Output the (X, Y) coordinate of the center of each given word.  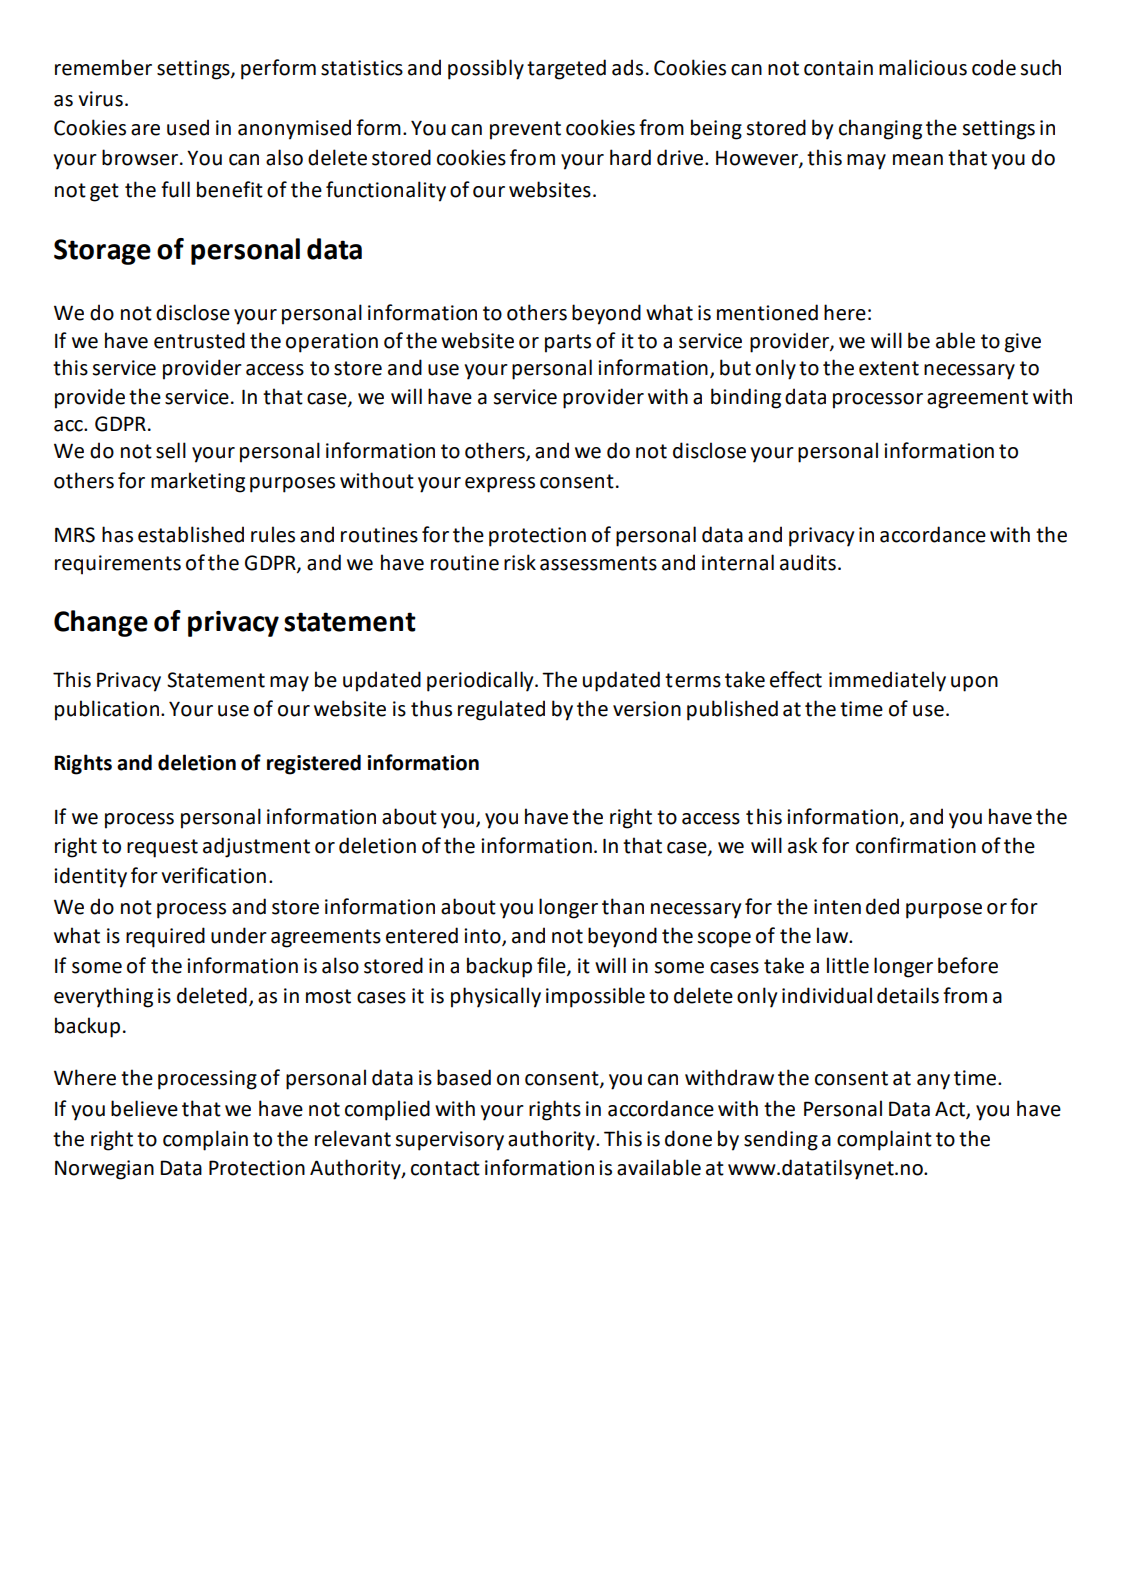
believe (144, 1108)
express (500, 485)
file (552, 966)
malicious (923, 67)
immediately (887, 681)
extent (889, 368)
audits (808, 562)
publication (108, 710)
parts (568, 343)
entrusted (199, 340)
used (188, 127)
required (165, 937)
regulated (501, 710)
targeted (566, 69)
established (191, 534)
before (968, 965)
